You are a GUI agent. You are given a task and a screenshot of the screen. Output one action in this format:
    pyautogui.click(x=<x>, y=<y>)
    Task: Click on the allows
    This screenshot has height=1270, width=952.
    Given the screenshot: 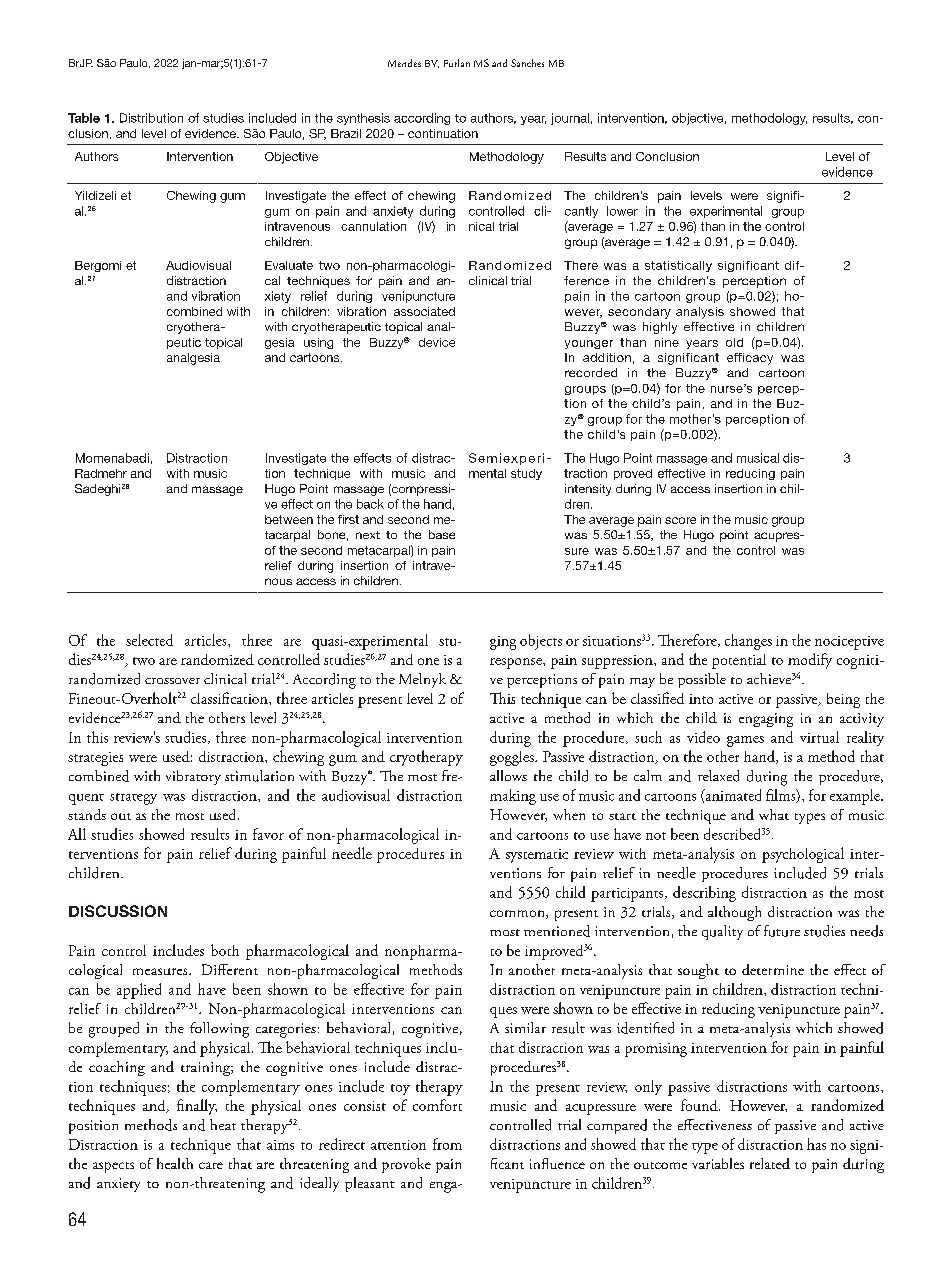 What is the action you would take?
    pyautogui.click(x=508, y=775)
